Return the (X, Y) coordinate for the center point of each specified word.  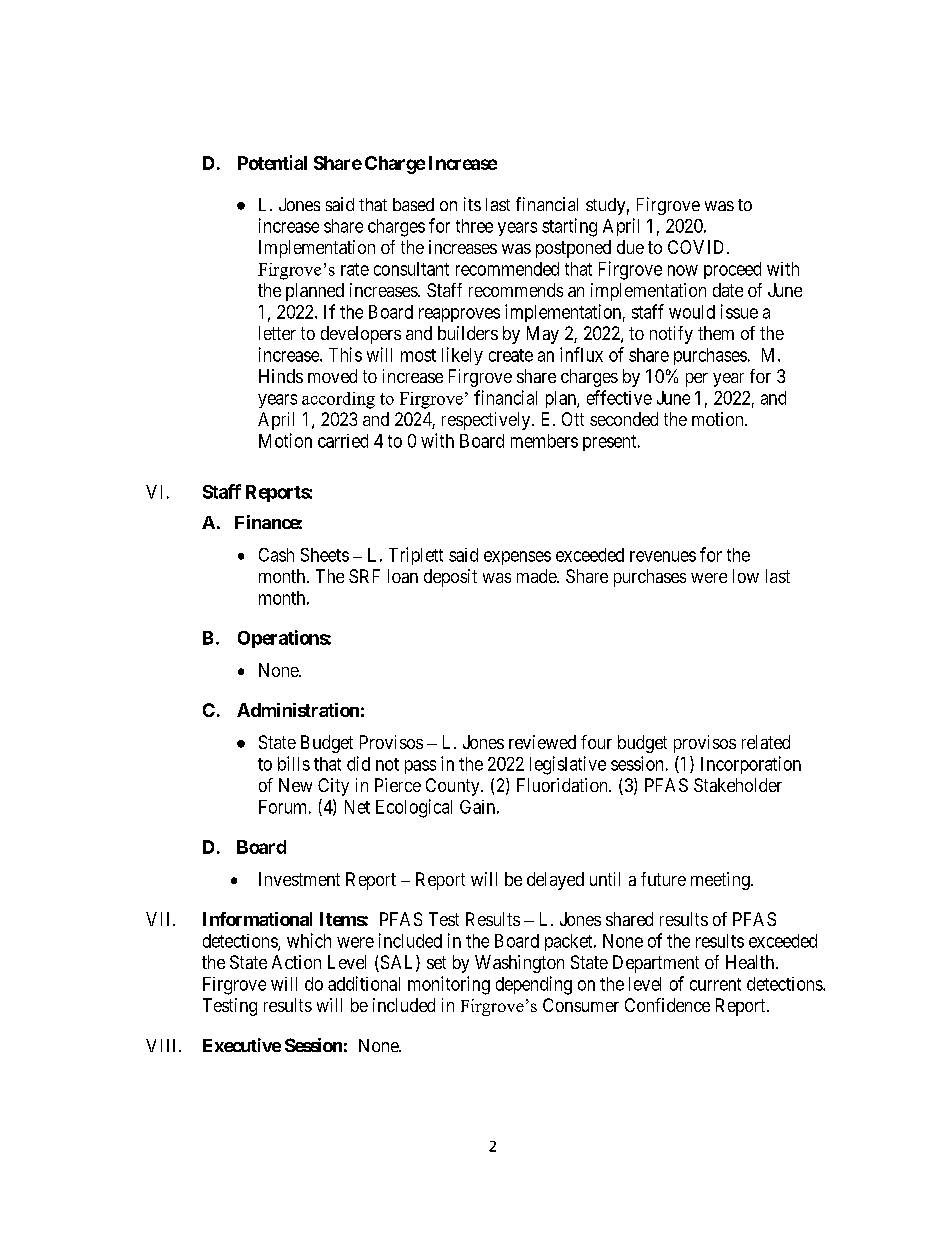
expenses (517, 558)
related (766, 742)
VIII (163, 1045)
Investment (299, 879)
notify (671, 335)
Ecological (414, 808)
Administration (298, 710)
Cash (276, 555)
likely (462, 356)
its (472, 204)
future (663, 879)
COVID (698, 247)
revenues (663, 556)
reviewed (542, 742)
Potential (272, 162)
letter (277, 333)
